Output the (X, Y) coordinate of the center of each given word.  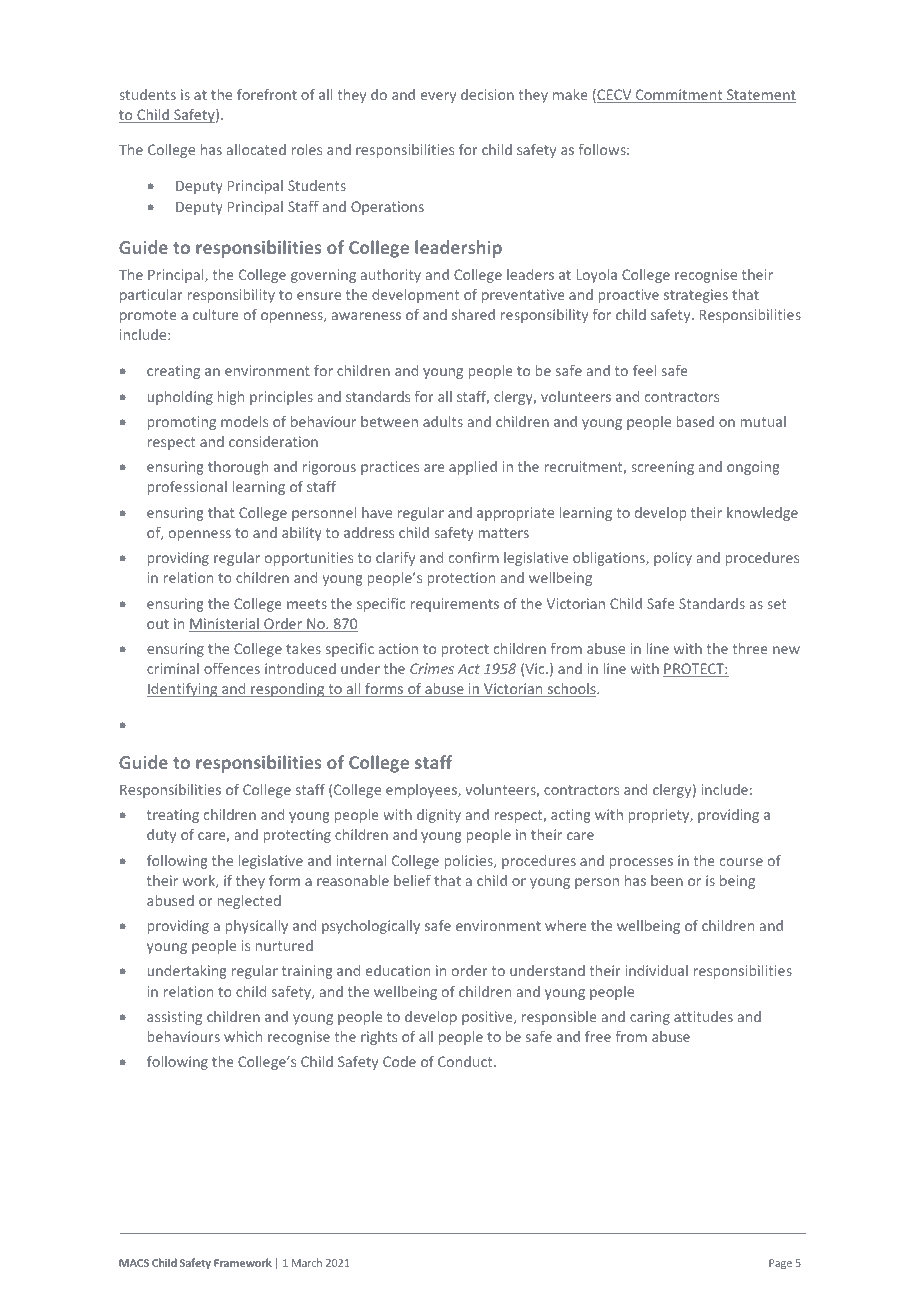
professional (187, 488)
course (741, 862)
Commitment (679, 96)
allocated (256, 149)
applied (473, 468)
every (438, 97)
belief (412, 880)
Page (780, 1264)
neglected (249, 902)
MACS (134, 1263)
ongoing (753, 468)
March (307, 1262)
